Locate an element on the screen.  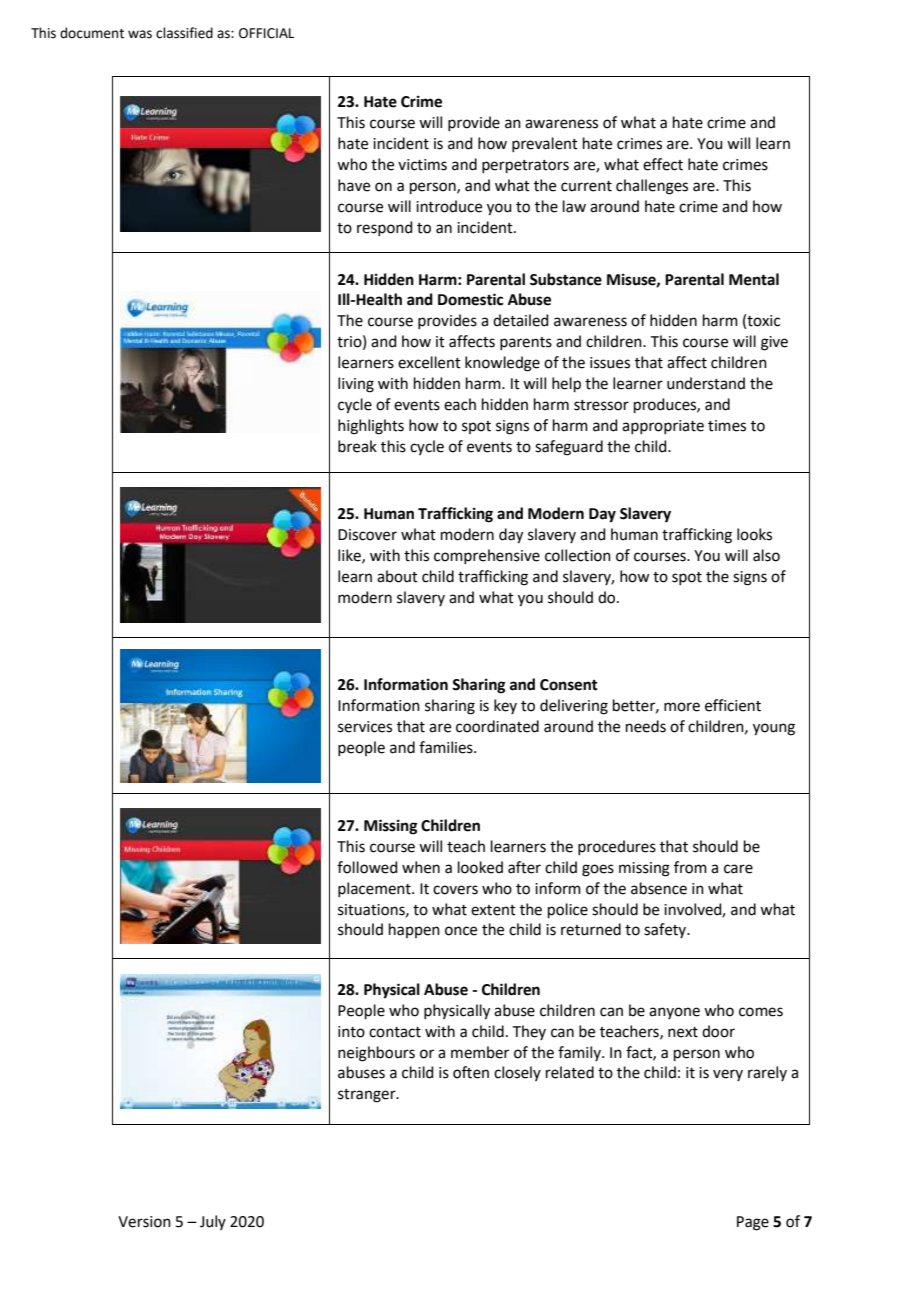
covers is located at coordinates (455, 890).
